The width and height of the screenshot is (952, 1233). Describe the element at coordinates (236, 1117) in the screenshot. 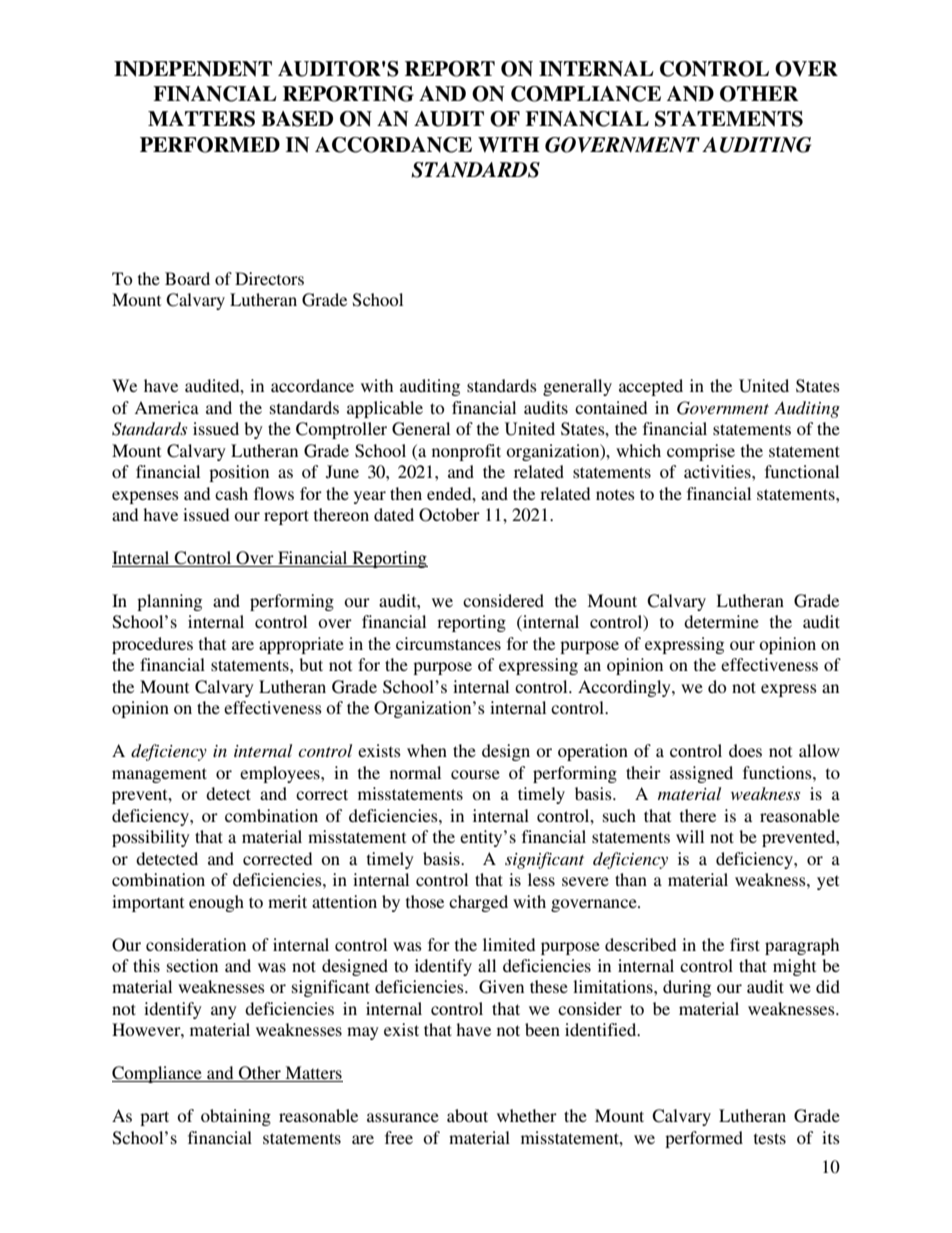

I see `obtaining` at that location.
